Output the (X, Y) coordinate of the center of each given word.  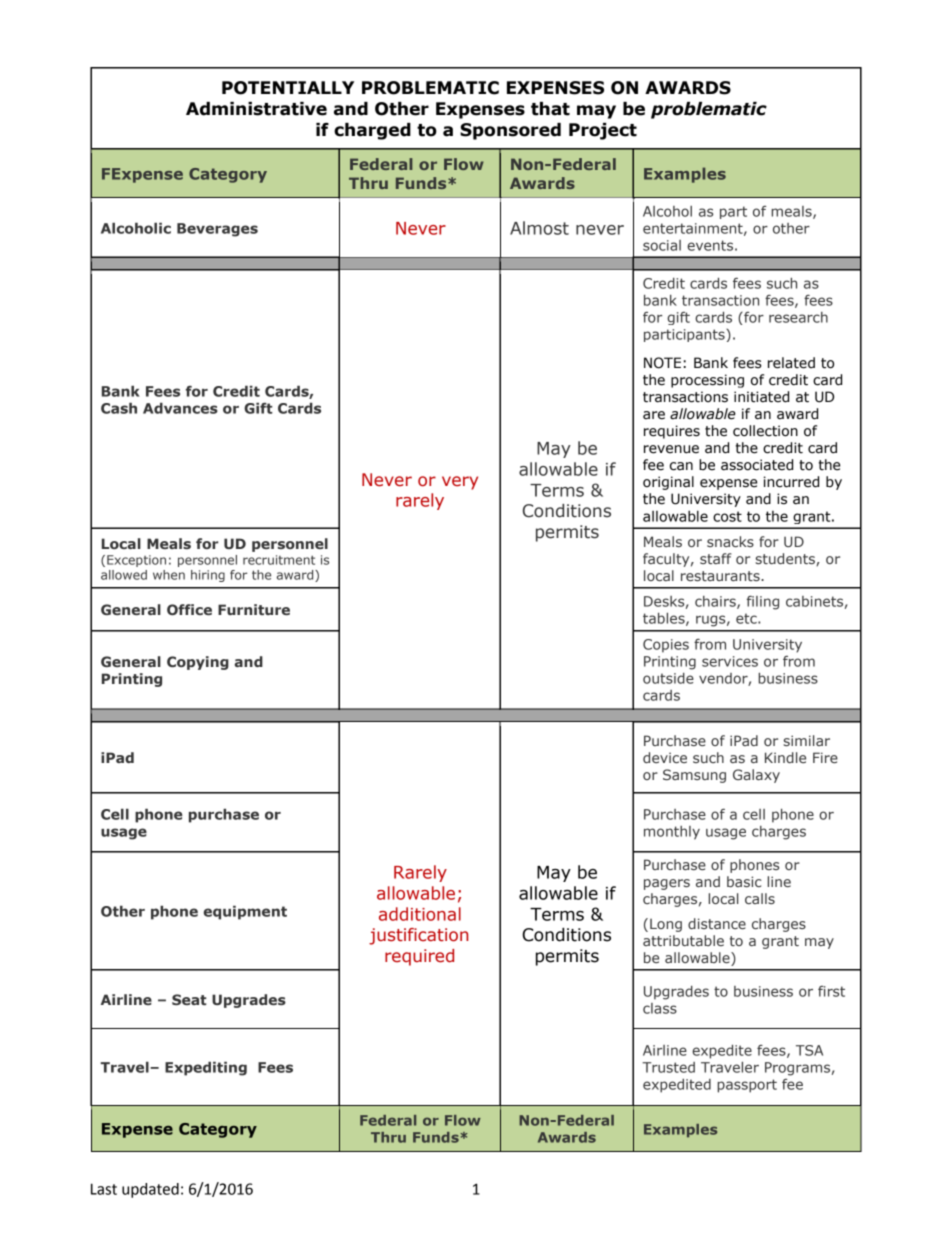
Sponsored (510, 131)
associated (757, 465)
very (460, 483)
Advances (180, 408)
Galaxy (756, 776)
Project (603, 131)
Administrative (256, 109)
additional (420, 914)
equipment (245, 912)
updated (150, 1190)
